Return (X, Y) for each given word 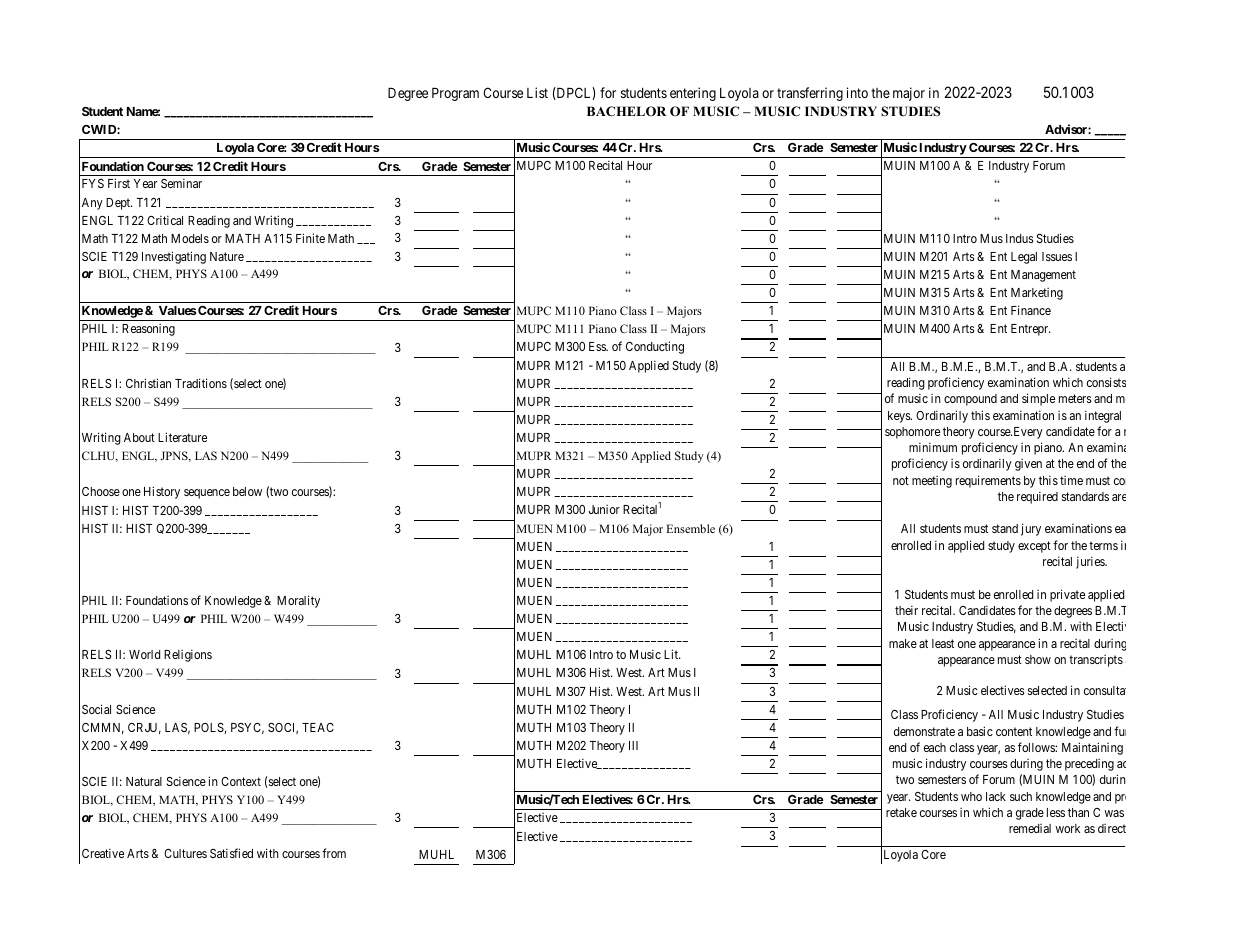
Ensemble (691, 528)
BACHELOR (626, 111)
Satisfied (231, 853)
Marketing (1037, 294)
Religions (188, 655)
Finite (310, 238)
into (857, 92)
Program (455, 94)
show (1038, 659)
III (633, 745)
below (247, 491)
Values (177, 310)
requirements (988, 481)
